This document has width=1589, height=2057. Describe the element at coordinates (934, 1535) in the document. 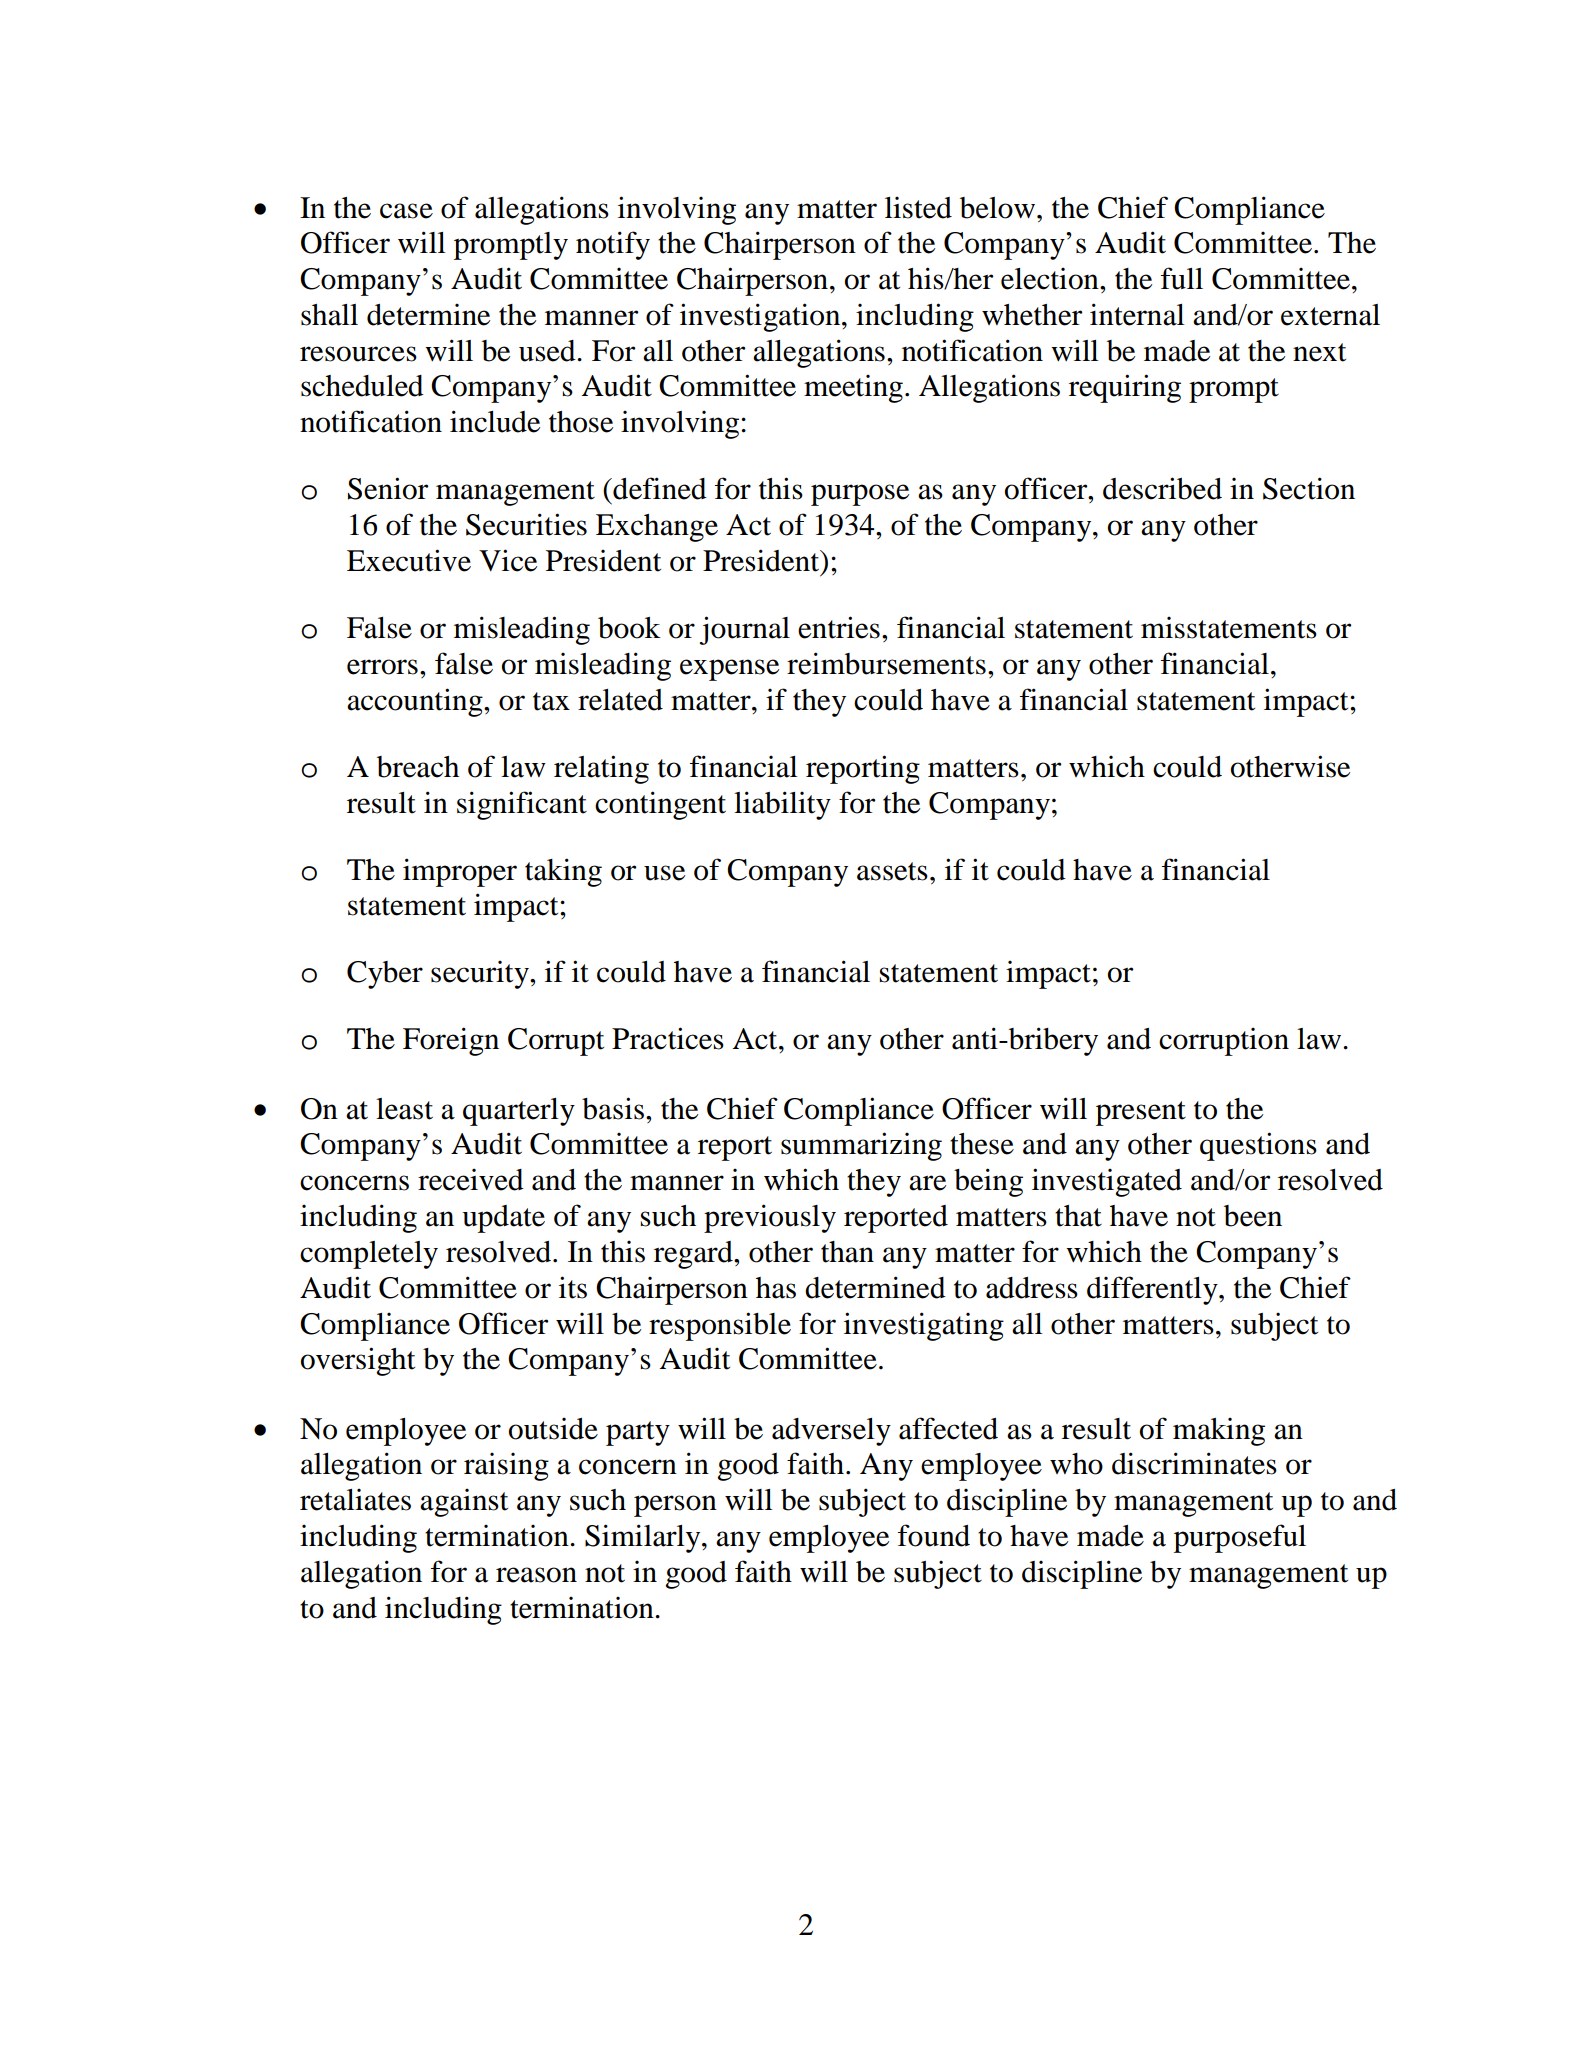

I see `found` at that location.
